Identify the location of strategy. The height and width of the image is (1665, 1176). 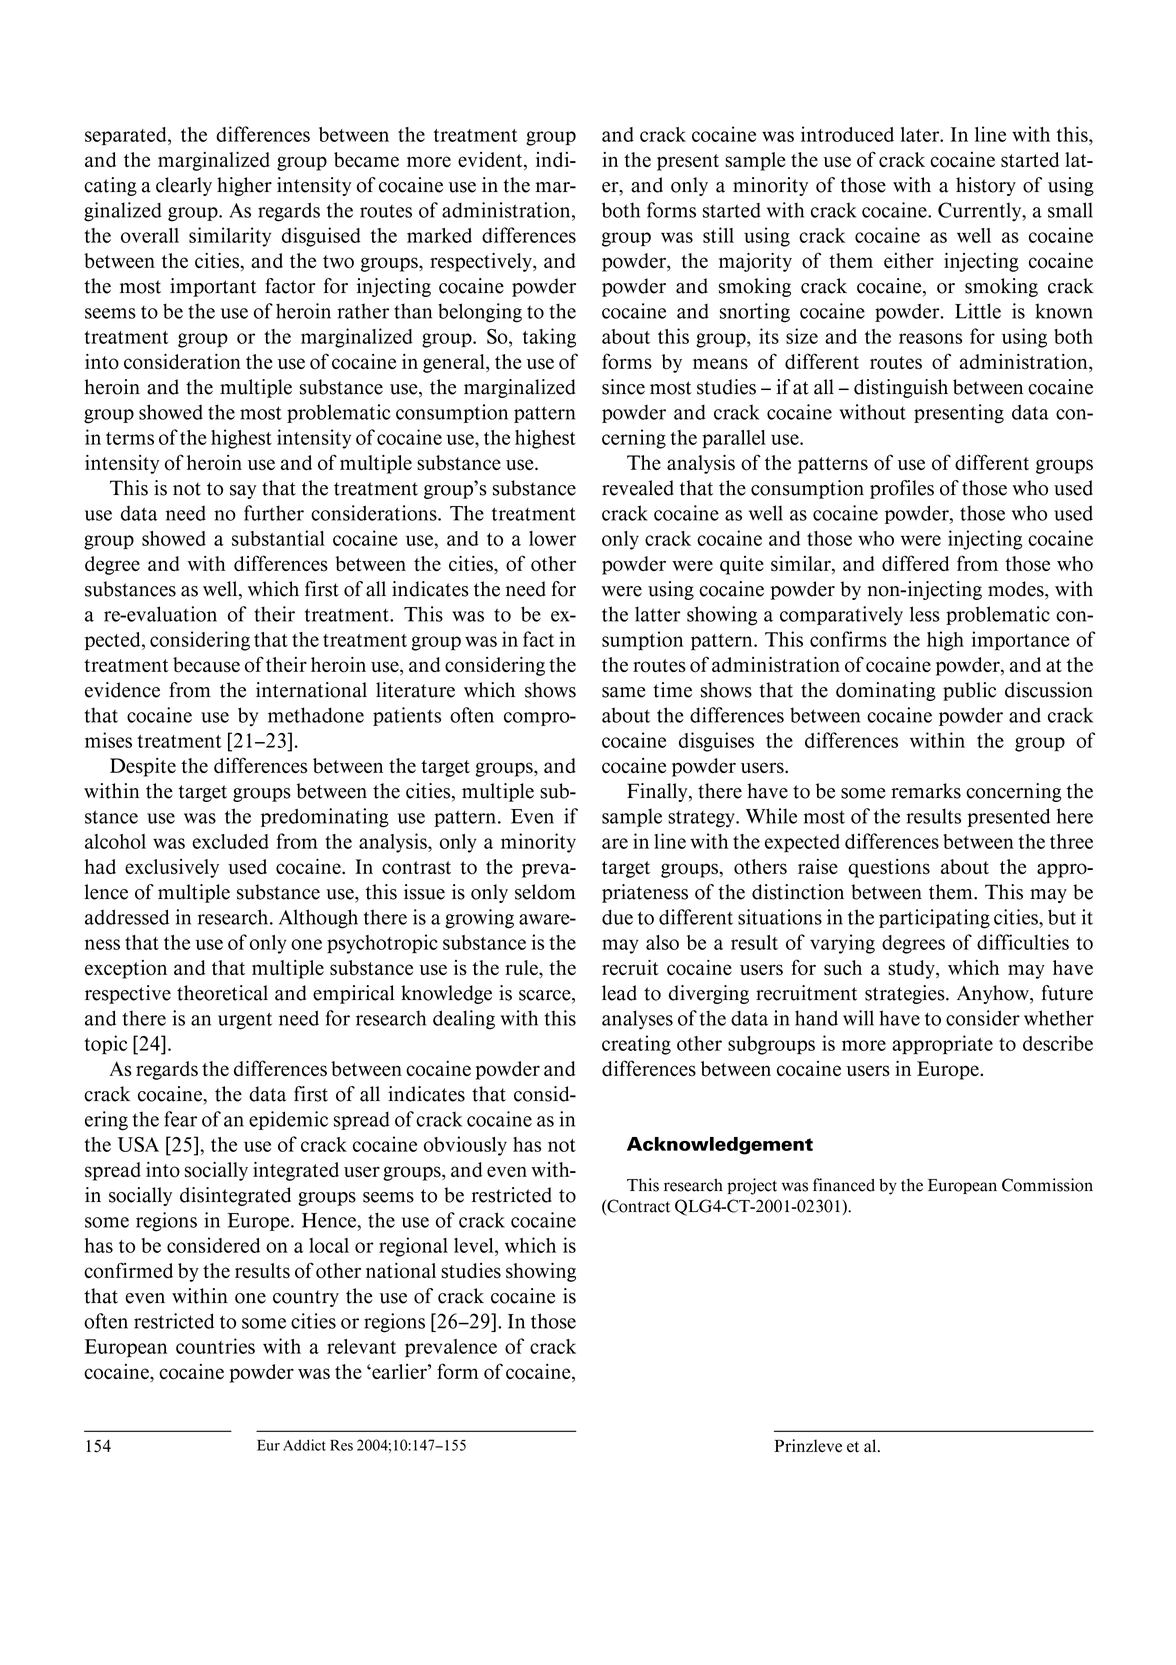
(702, 819).
